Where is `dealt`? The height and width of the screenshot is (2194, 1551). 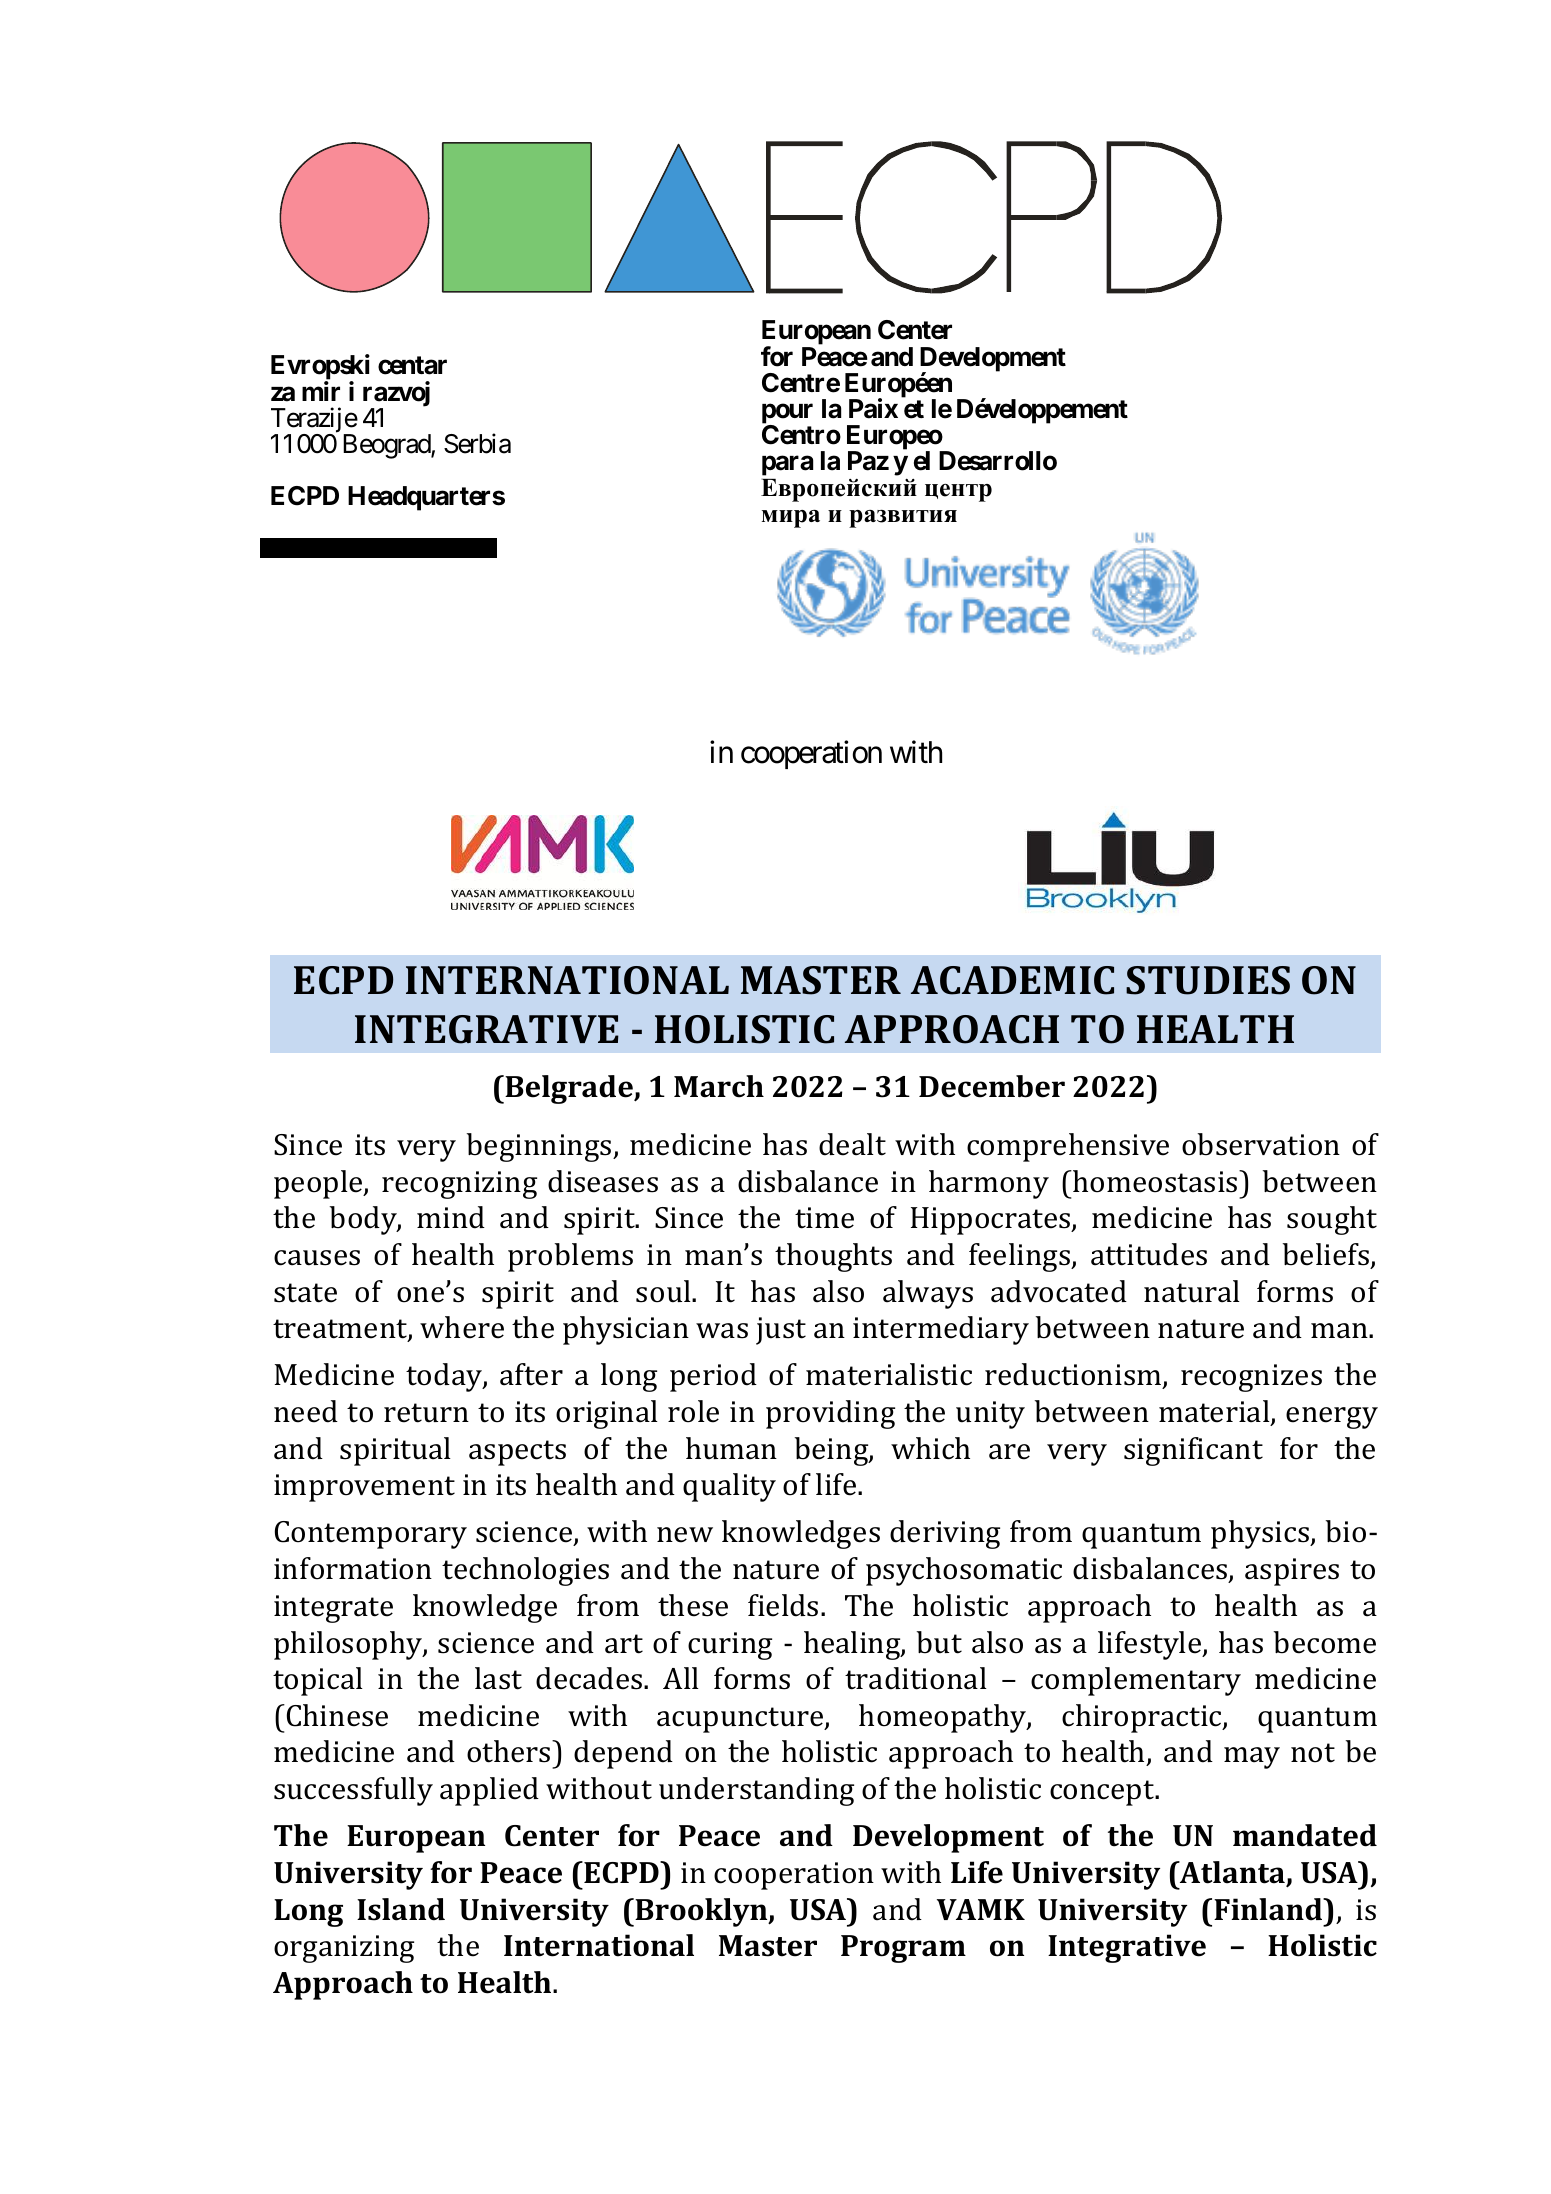 dealt is located at coordinates (852, 1144).
